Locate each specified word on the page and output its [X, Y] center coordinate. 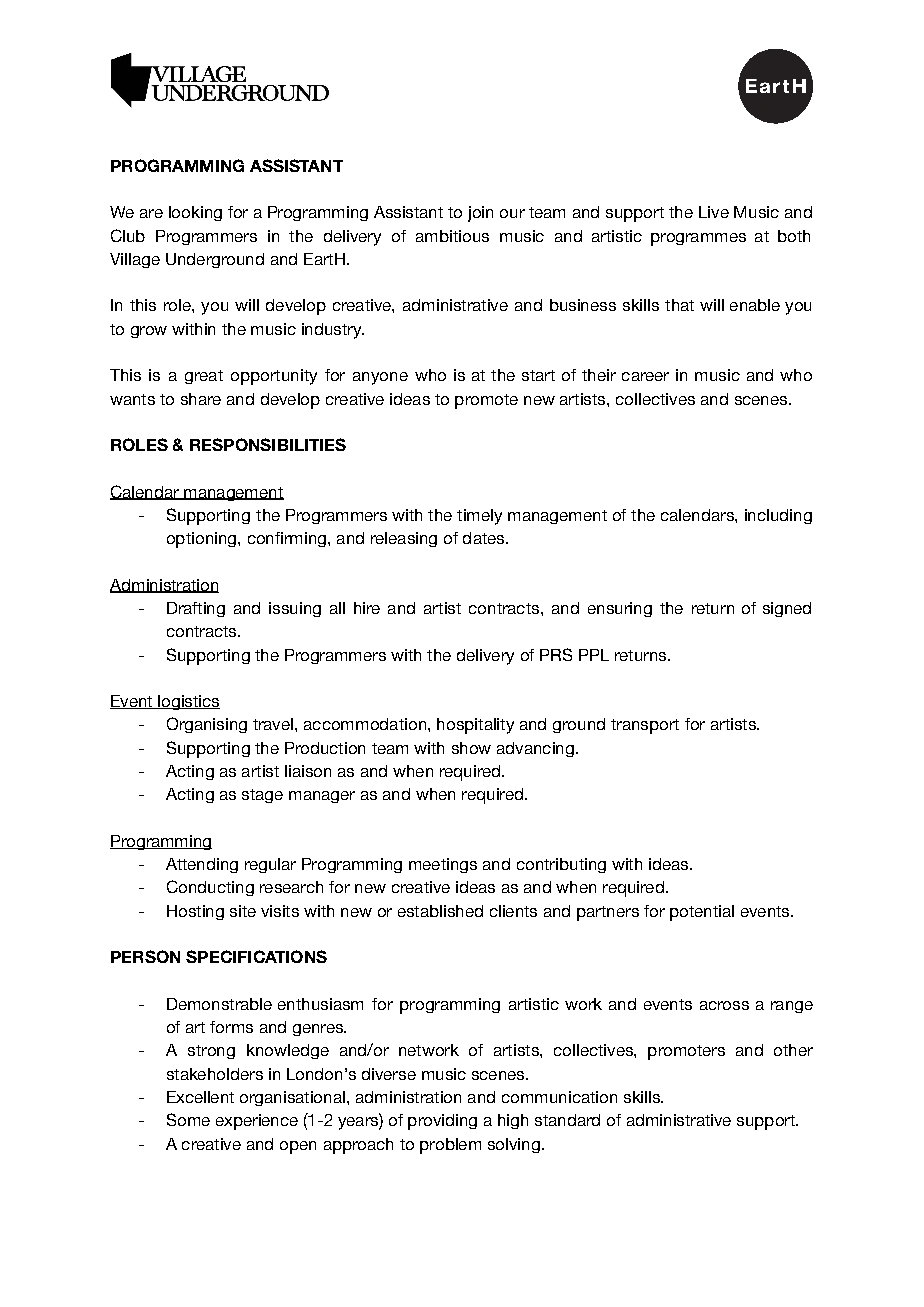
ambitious [452, 236]
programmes [698, 239]
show [471, 748]
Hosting [195, 912]
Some [188, 1119]
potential [702, 913]
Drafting [196, 609]
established [440, 911]
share [201, 399]
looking [195, 213]
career [645, 376]
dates [483, 538]
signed [787, 609]
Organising [207, 725]
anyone [380, 378]
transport [645, 726]
